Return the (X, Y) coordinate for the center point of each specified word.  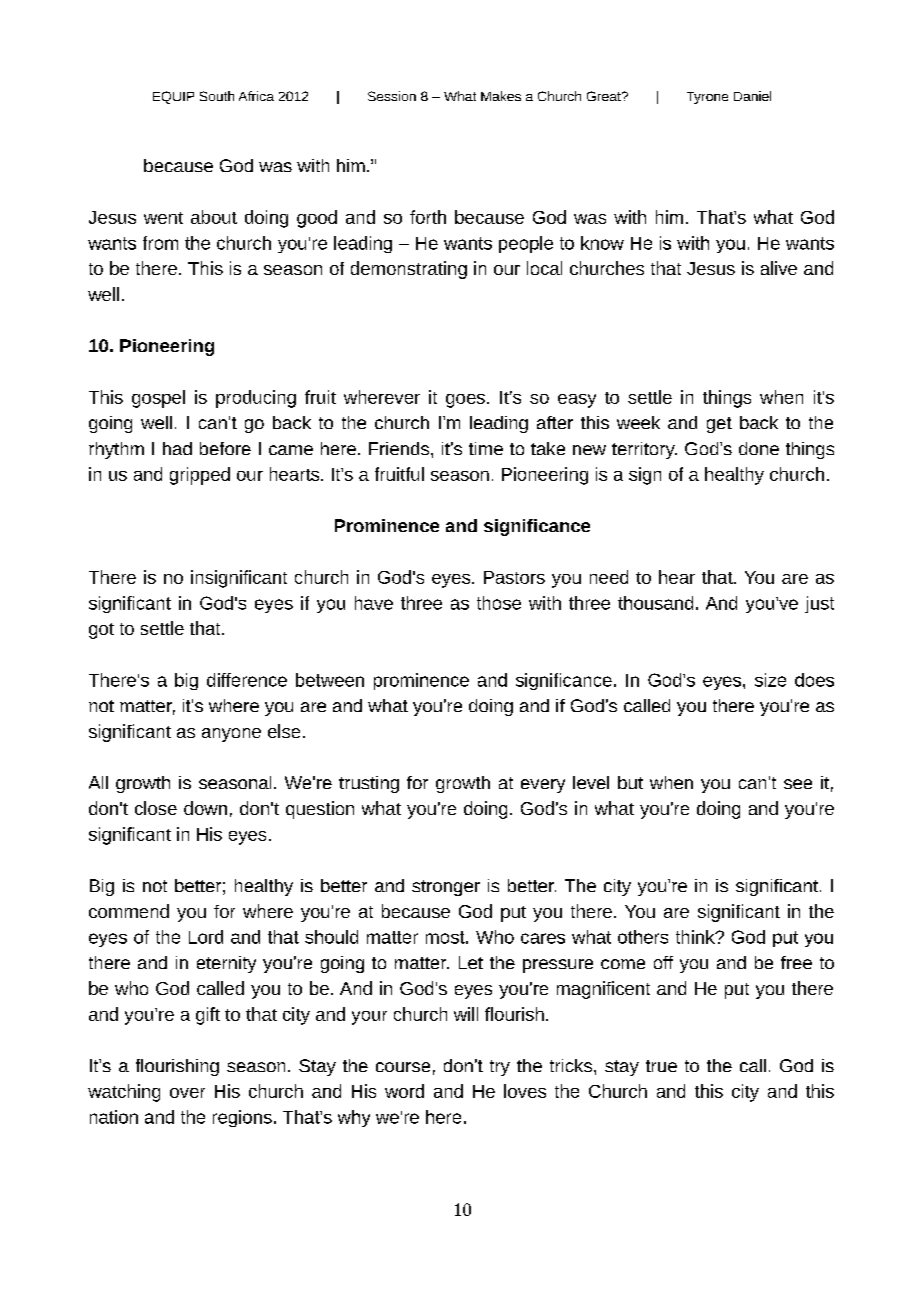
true (661, 1066)
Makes (501, 96)
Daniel (752, 96)
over (187, 1093)
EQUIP (173, 97)
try (500, 1068)
